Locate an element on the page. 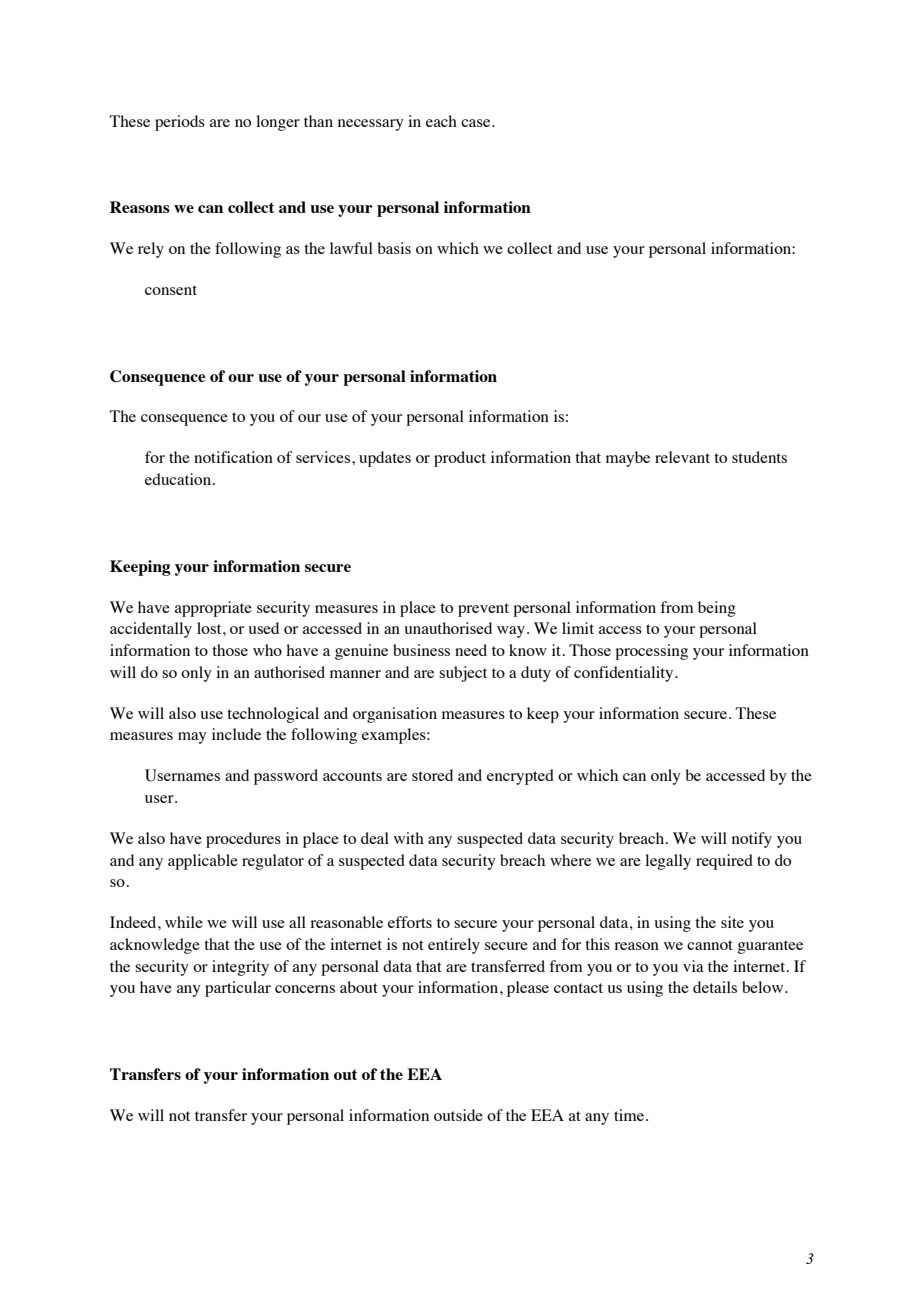 This image has width=924, height=1308. particular is located at coordinates (238, 989).
